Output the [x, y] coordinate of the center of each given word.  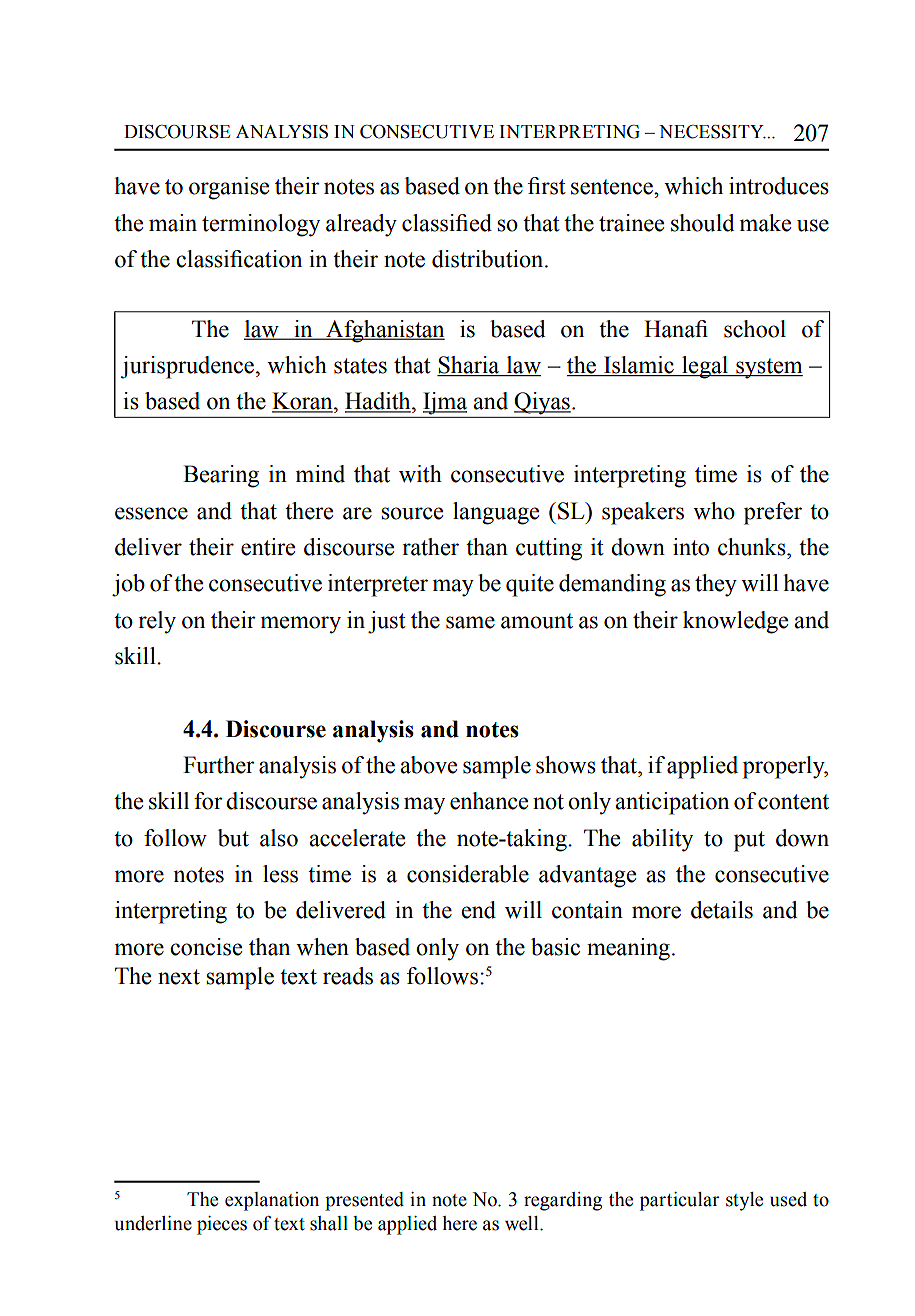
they [716, 585]
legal [705, 367]
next [179, 977]
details [722, 910]
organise [229, 188]
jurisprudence [189, 367]
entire [268, 547]
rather [430, 547]
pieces [222, 1225]
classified [447, 223]
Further [219, 765]
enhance [489, 801]
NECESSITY [712, 132]
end [478, 910]
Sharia [469, 366]
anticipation [672, 803]
